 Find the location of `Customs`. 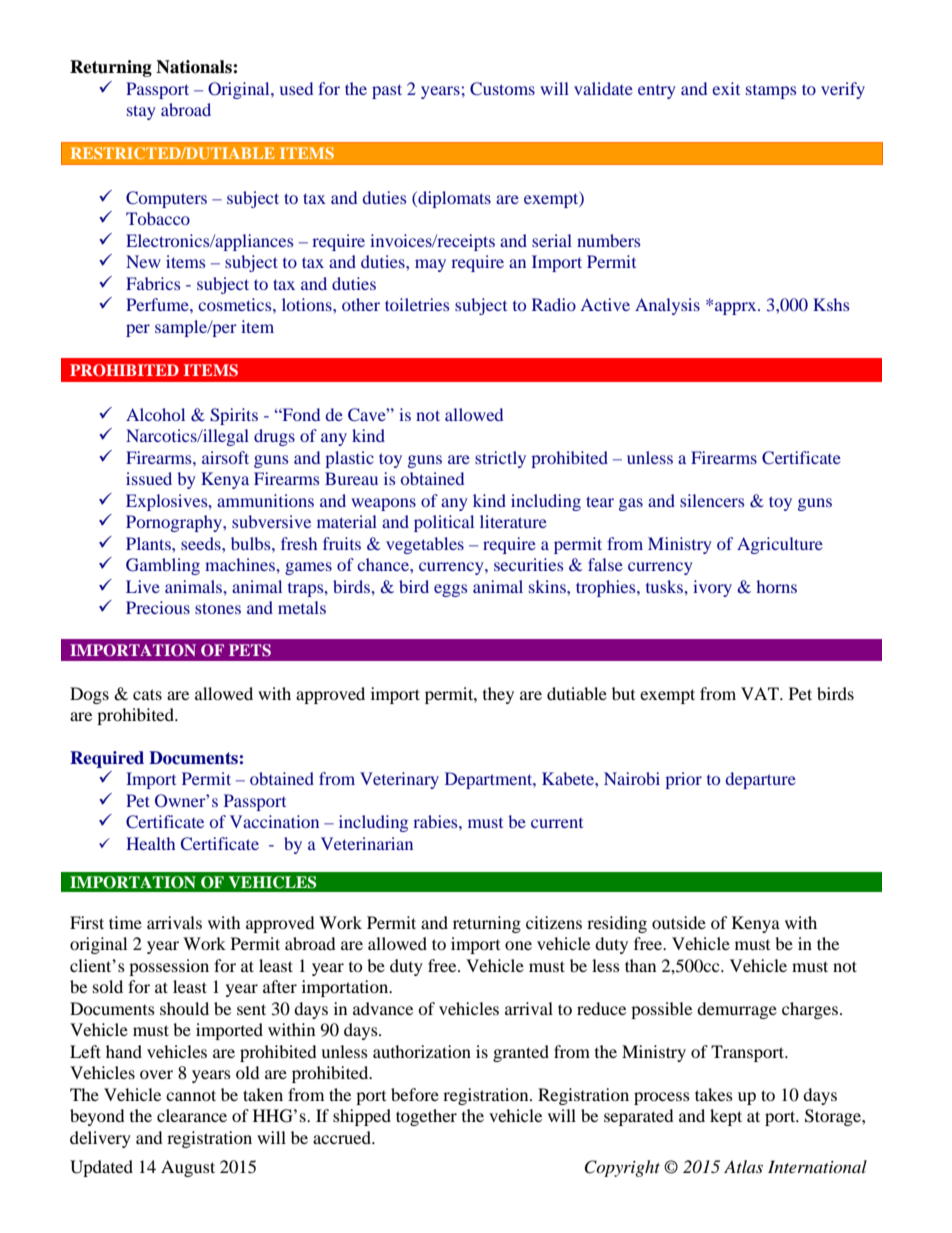

Customs is located at coordinates (502, 89).
